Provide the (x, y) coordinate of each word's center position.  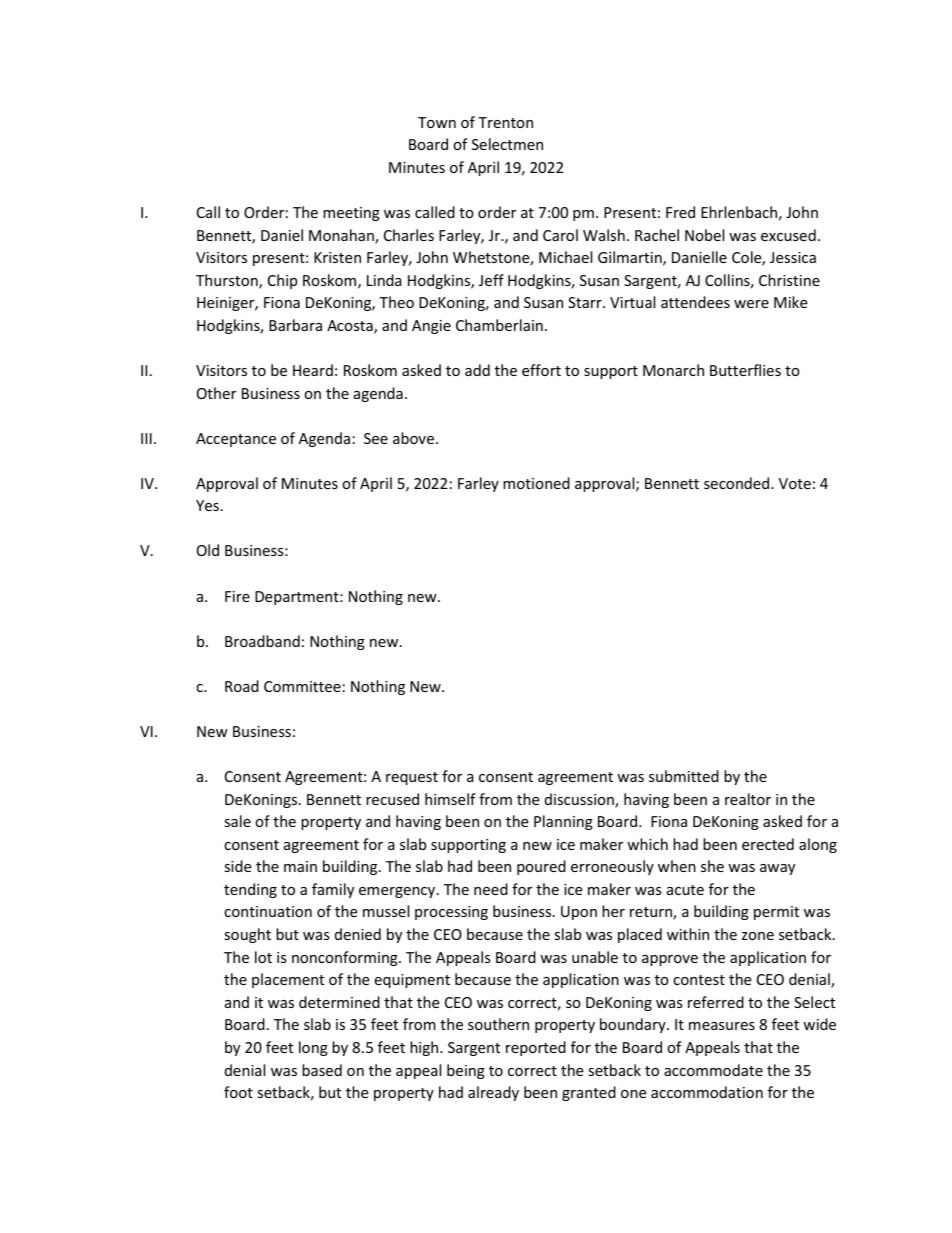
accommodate (713, 1070)
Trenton (505, 122)
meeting (351, 214)
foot (238, 1092)
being (466, 1071)
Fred (680, 212)
